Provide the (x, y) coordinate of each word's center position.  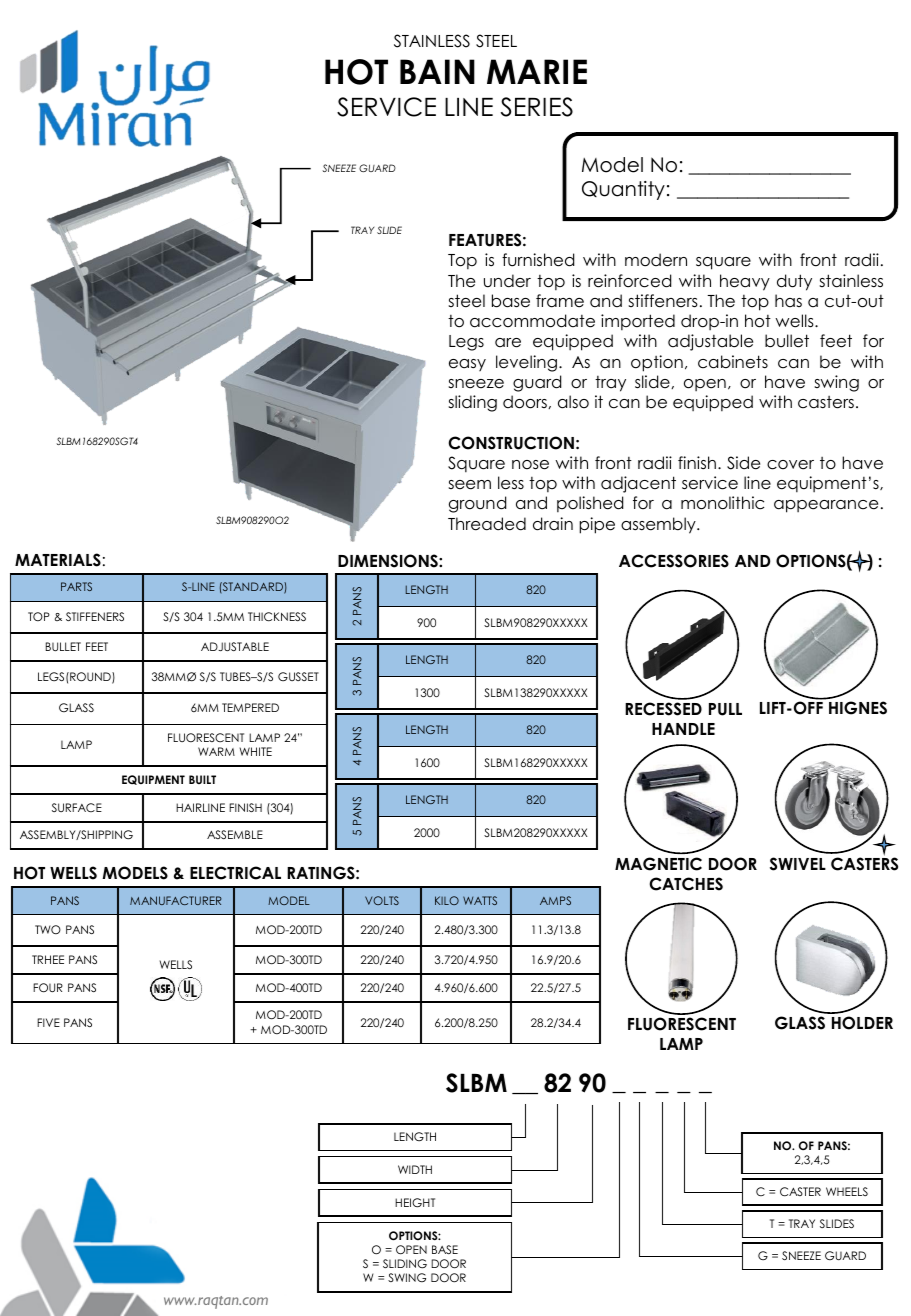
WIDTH (415, 1169)
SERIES (537, 107)
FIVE (48, 1022)
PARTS (76, 586)
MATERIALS (58, 560)
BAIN (437, 71)
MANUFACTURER (176, 900)
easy (467, 365)
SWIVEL (798, 864)
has (788, 300)
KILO (447, 900)
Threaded (487, 524)
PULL (725, 709)
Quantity (623, 190)
